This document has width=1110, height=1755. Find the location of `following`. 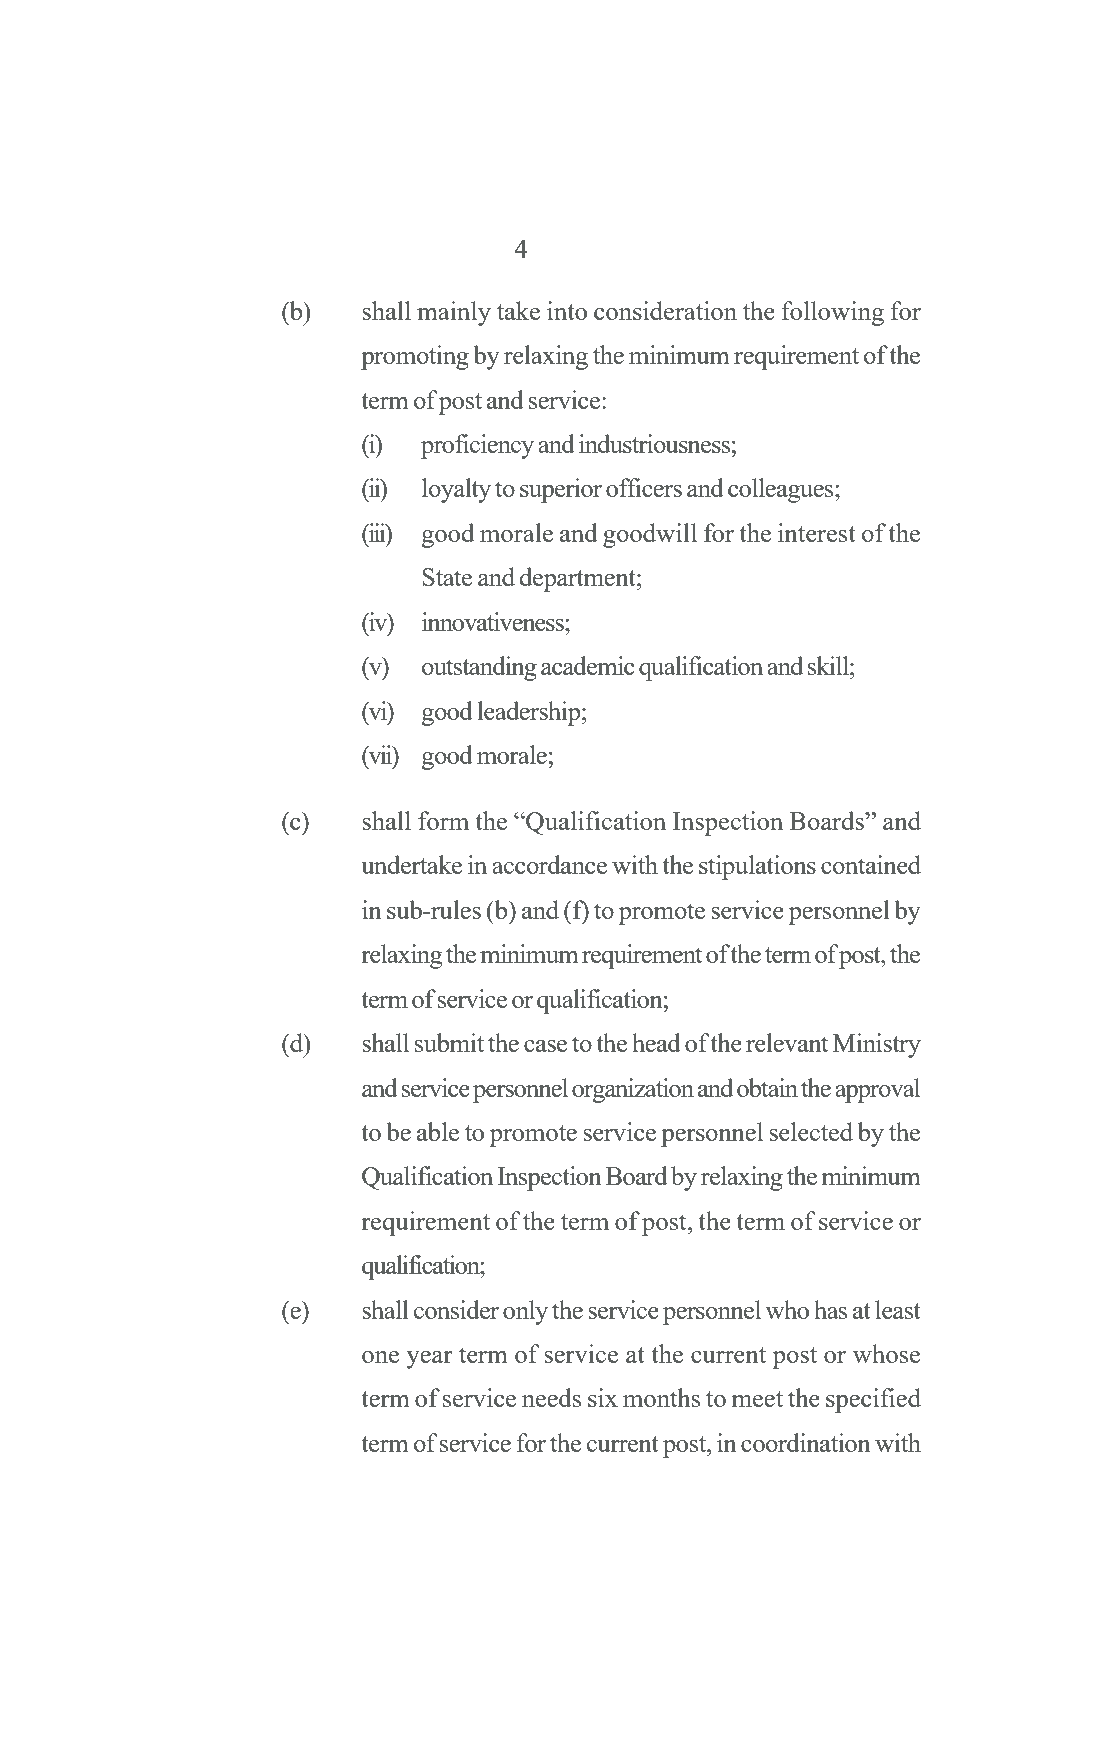

following is located at coordinates (832, 313).
